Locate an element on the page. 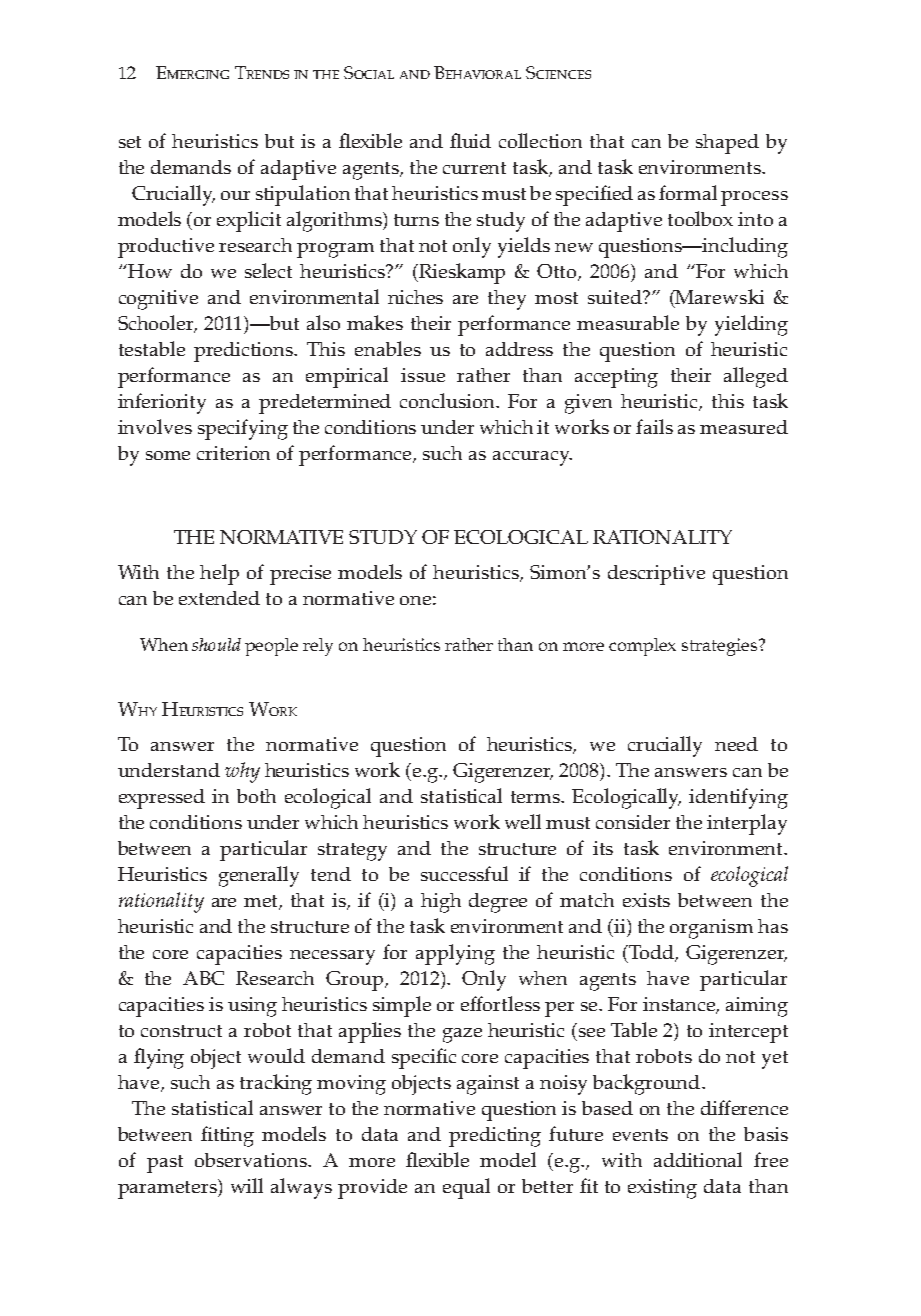  formal is located at coordinates (688, 192).
